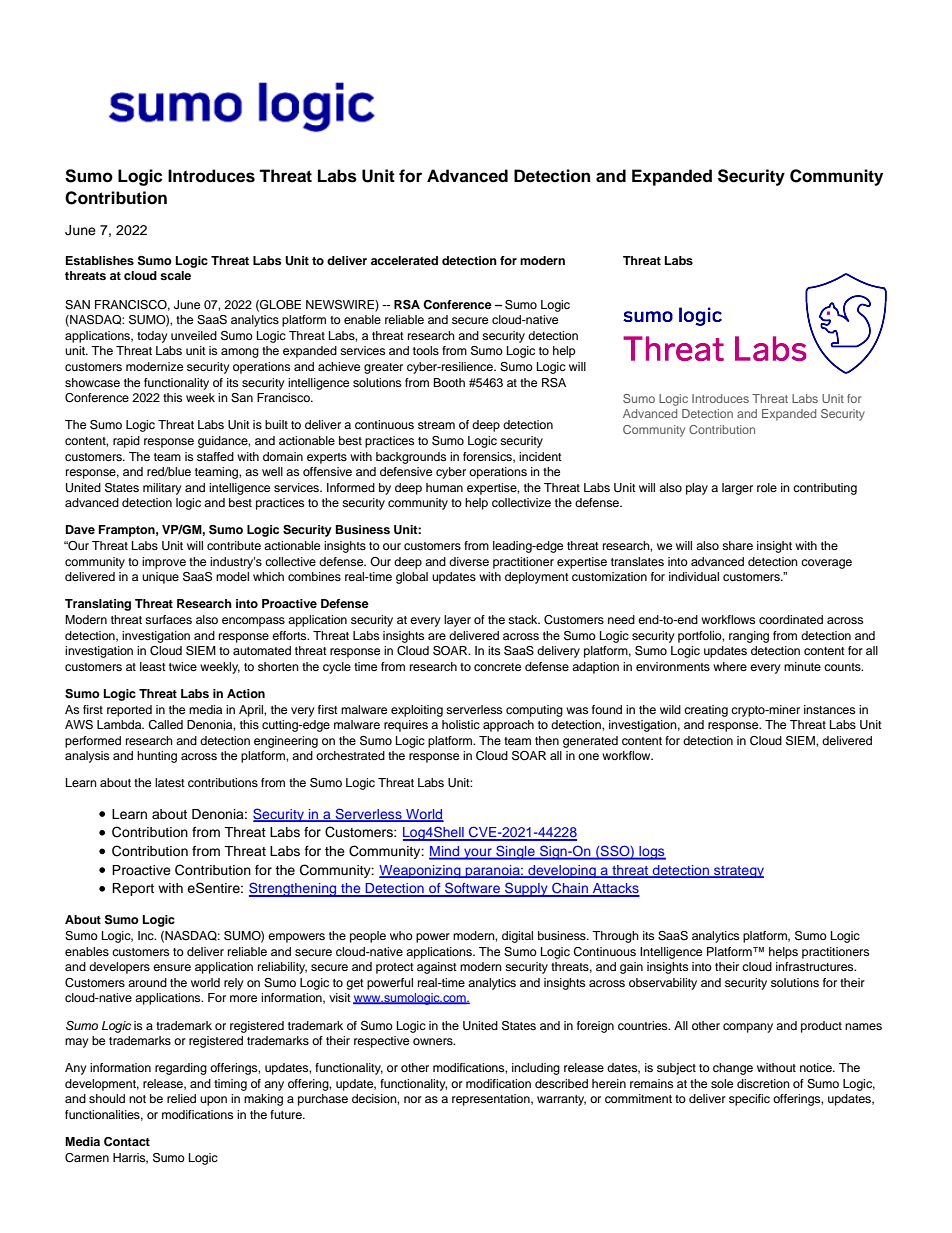 This screenshot has width=952, height=1233. I want to click on Called, so click(165, 725).
